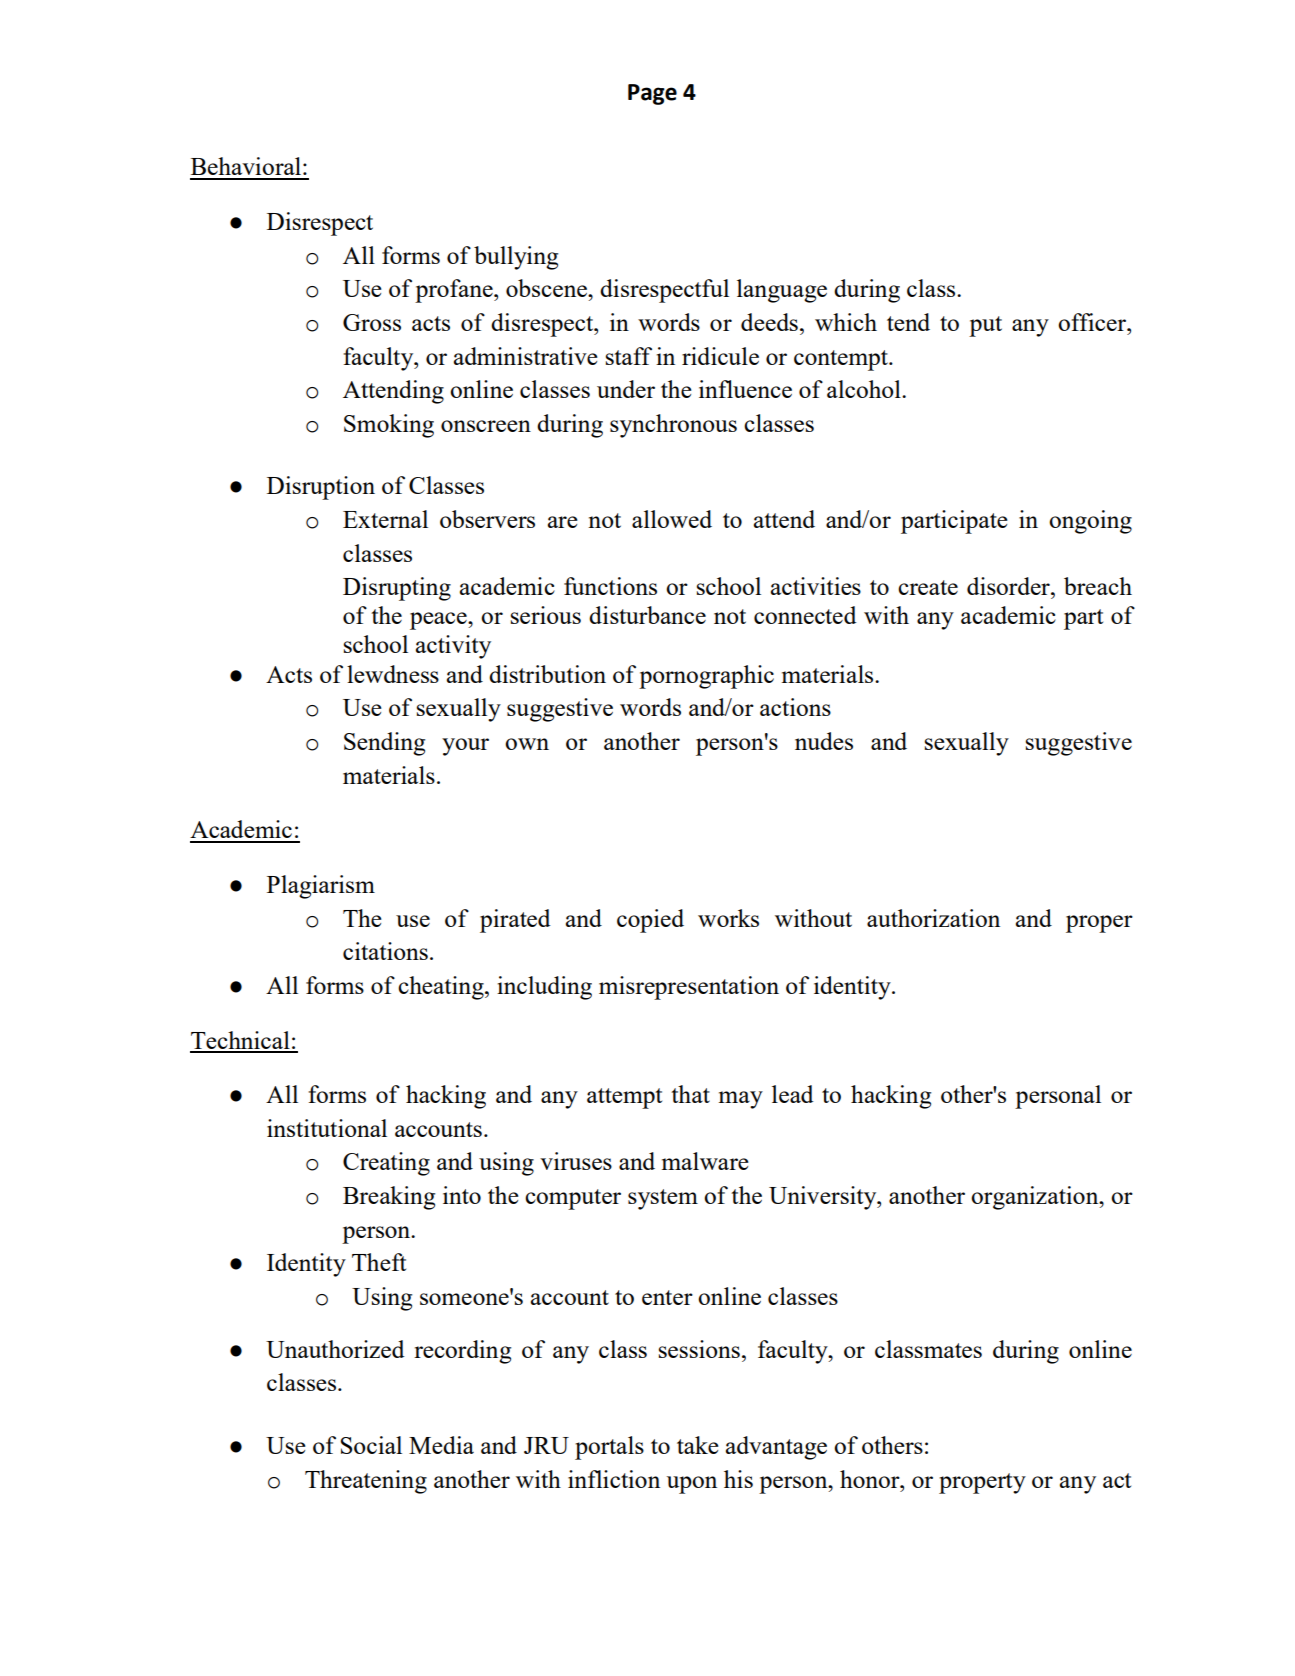 This screenshot has width=1295, height=1676. What do you see at coordinates (441, 1445) in the screenshot?
I see `Media` at bounding box center [441, 1445].
